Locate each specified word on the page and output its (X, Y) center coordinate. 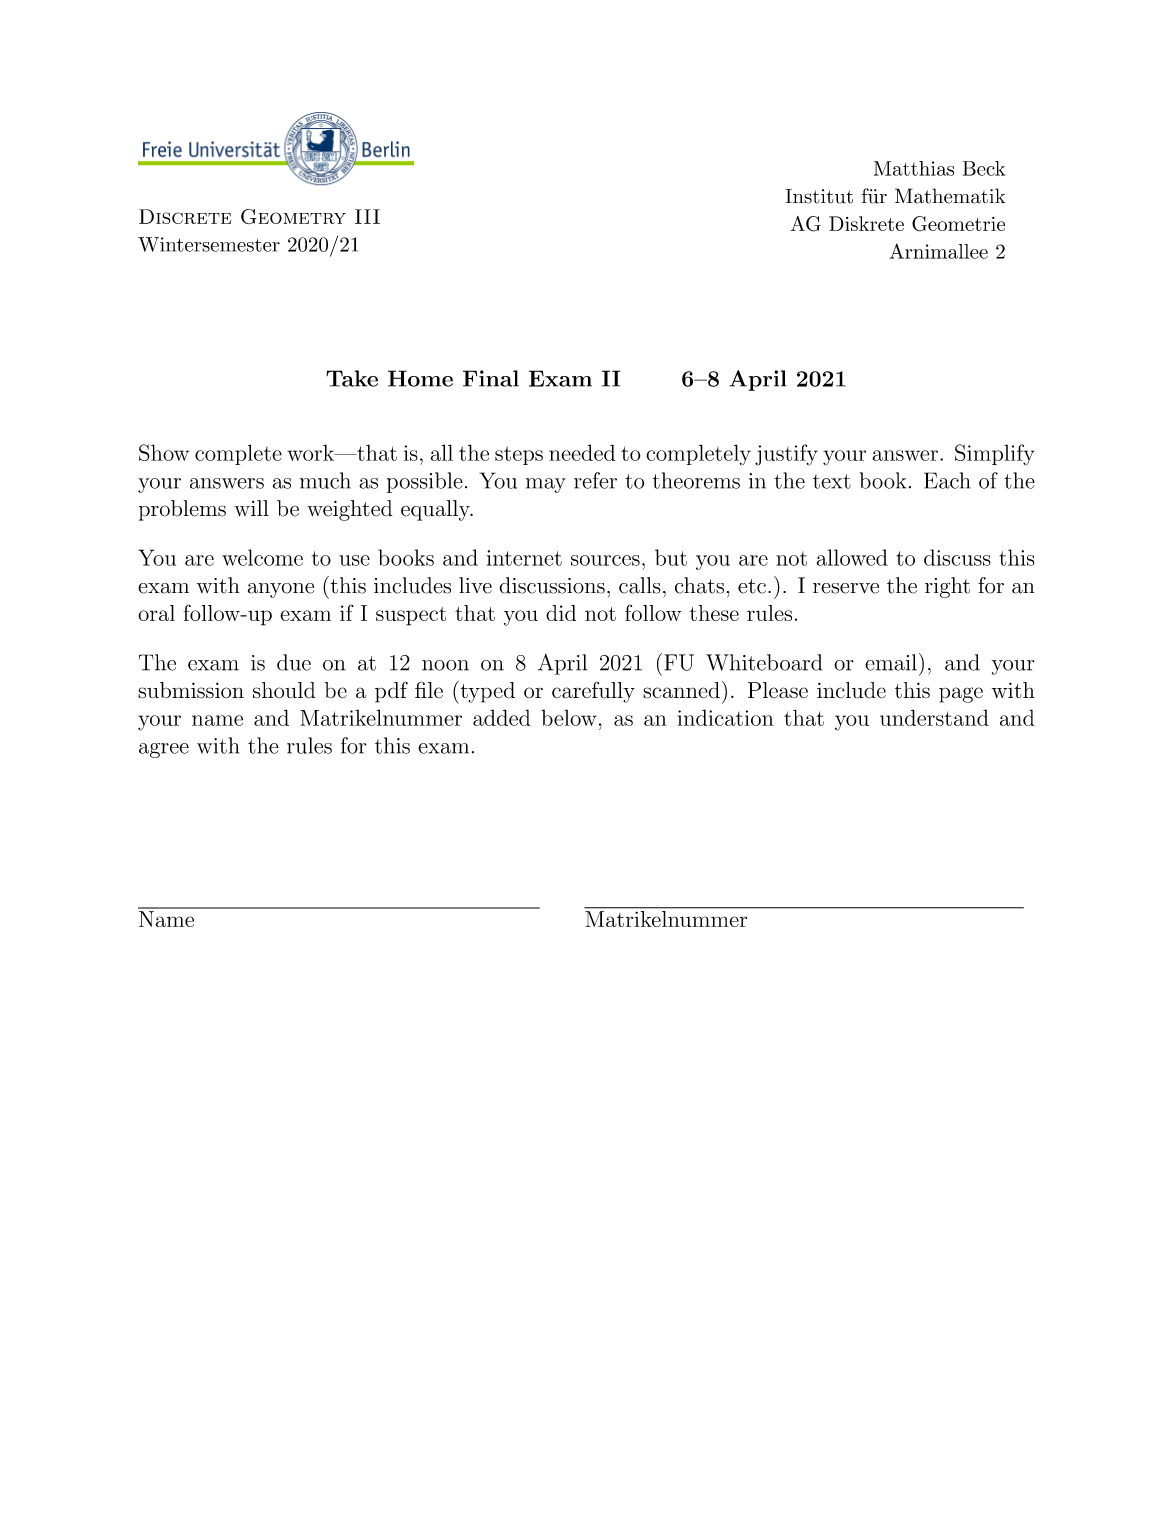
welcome (262, 557)
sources (605, 560)
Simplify (995, 455)
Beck (984, 168)
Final (491, 378)
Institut (819, 196)
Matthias (914, 168)
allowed (852, 557)
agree (164, 750)
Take (352, 378)
